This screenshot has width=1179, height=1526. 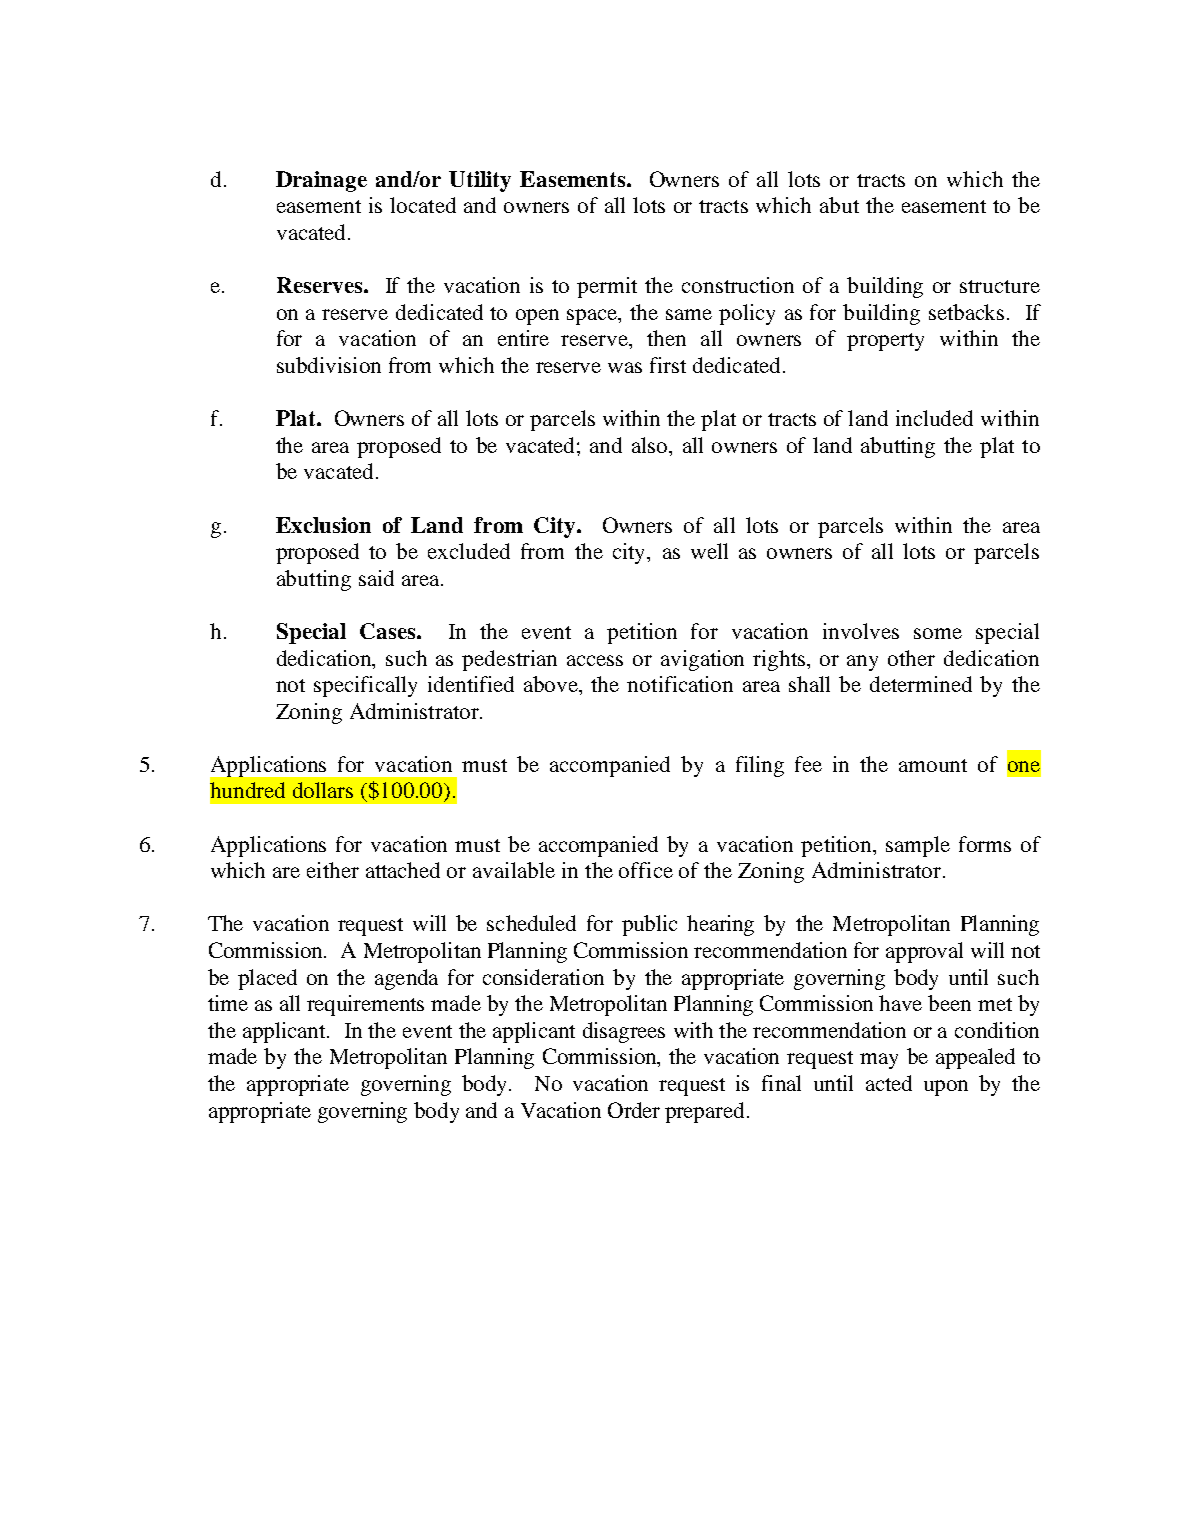 I want to click on Cases, so click(x=389, y=631).
